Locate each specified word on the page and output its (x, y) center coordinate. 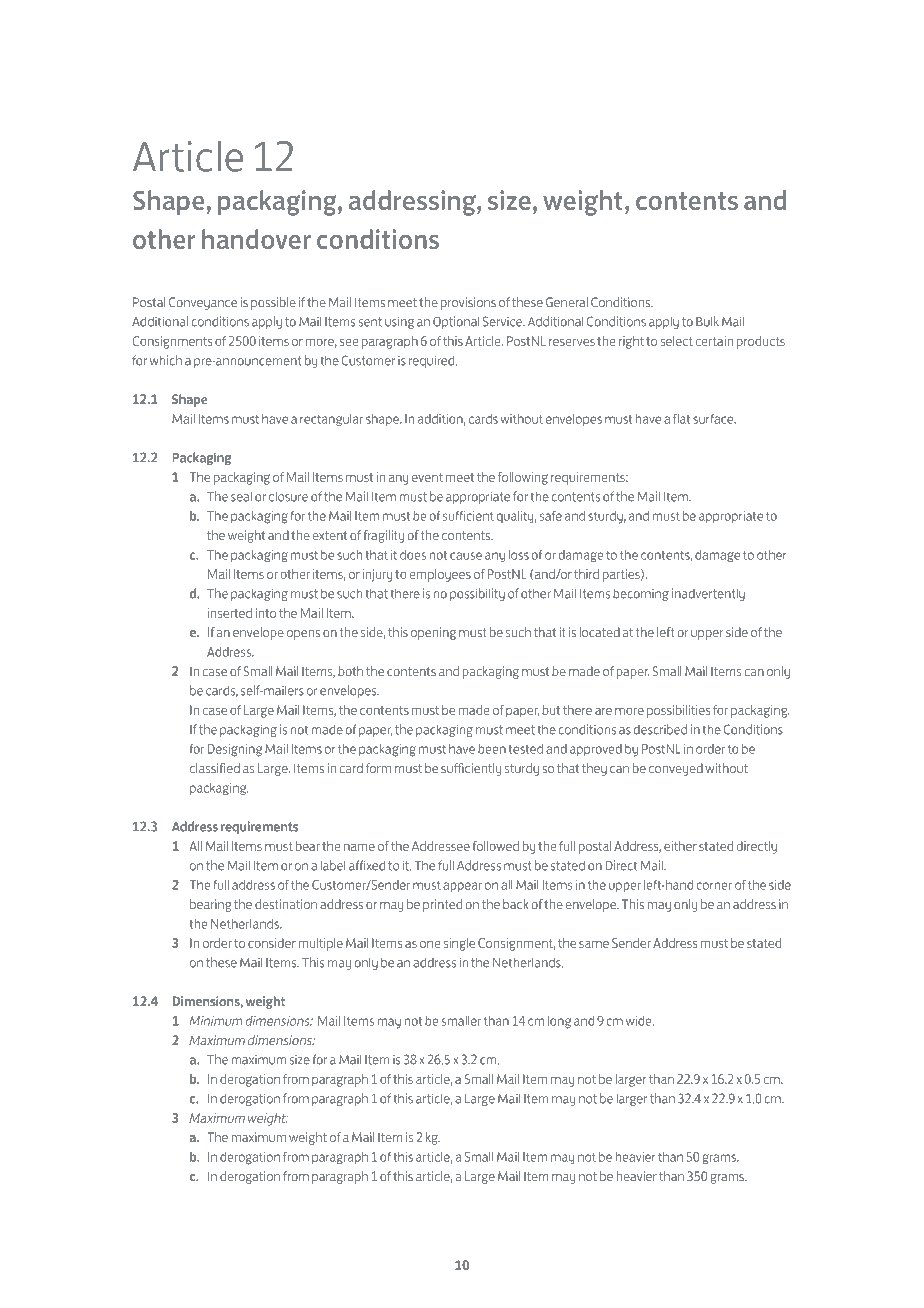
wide (640, 1021)
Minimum (215, 1021)
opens (303, 635)
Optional (456, 322)
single (459, 944)
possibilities (678, 711)
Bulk (707, 321)
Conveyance (203, 303)
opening (433, 633)
